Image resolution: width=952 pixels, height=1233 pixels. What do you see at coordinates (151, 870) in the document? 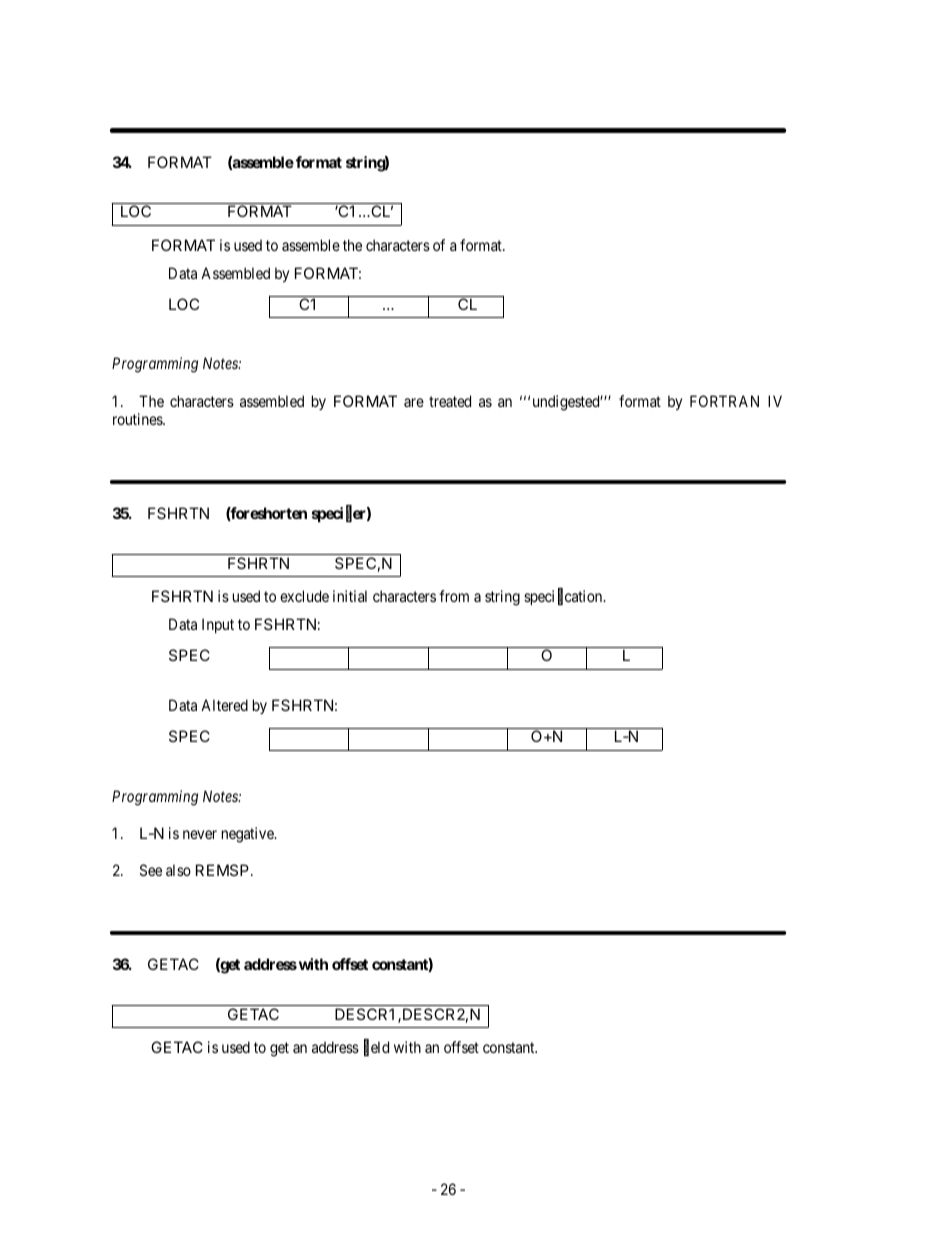
I see `See` at bounding box center [151, 870].
